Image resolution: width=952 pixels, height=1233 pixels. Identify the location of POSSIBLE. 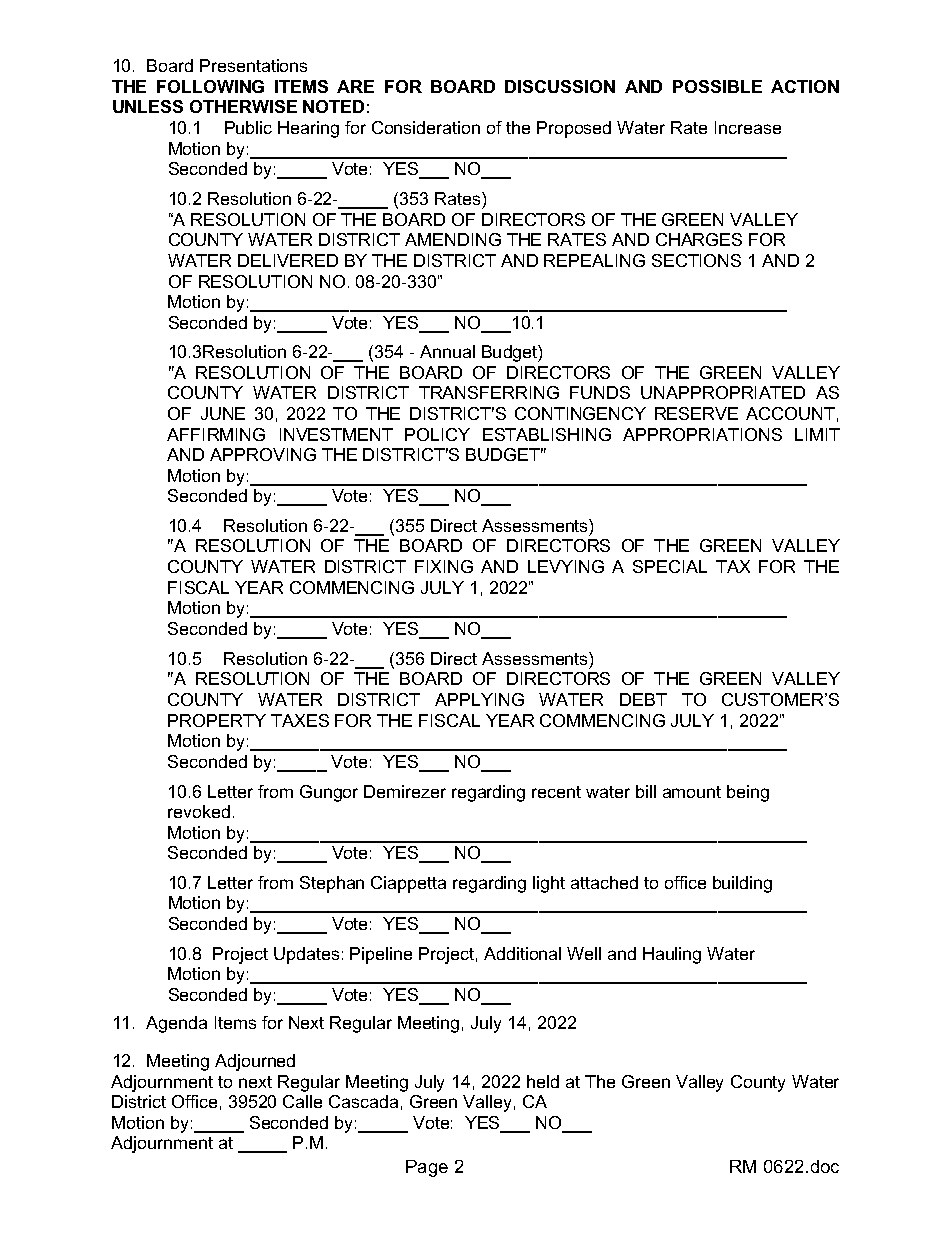
(717, 86).
